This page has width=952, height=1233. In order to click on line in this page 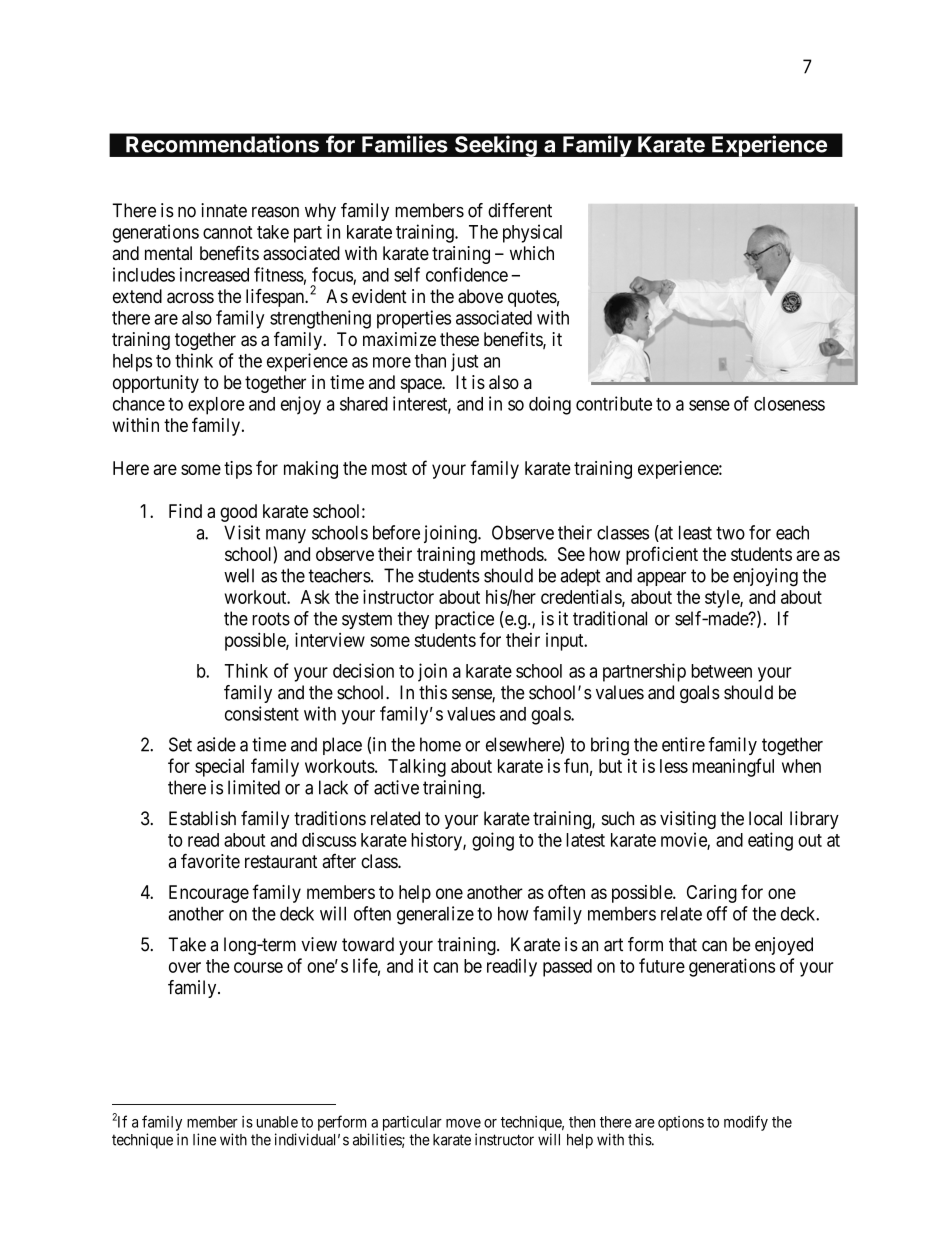, I will do `click(204, 1139)`.
